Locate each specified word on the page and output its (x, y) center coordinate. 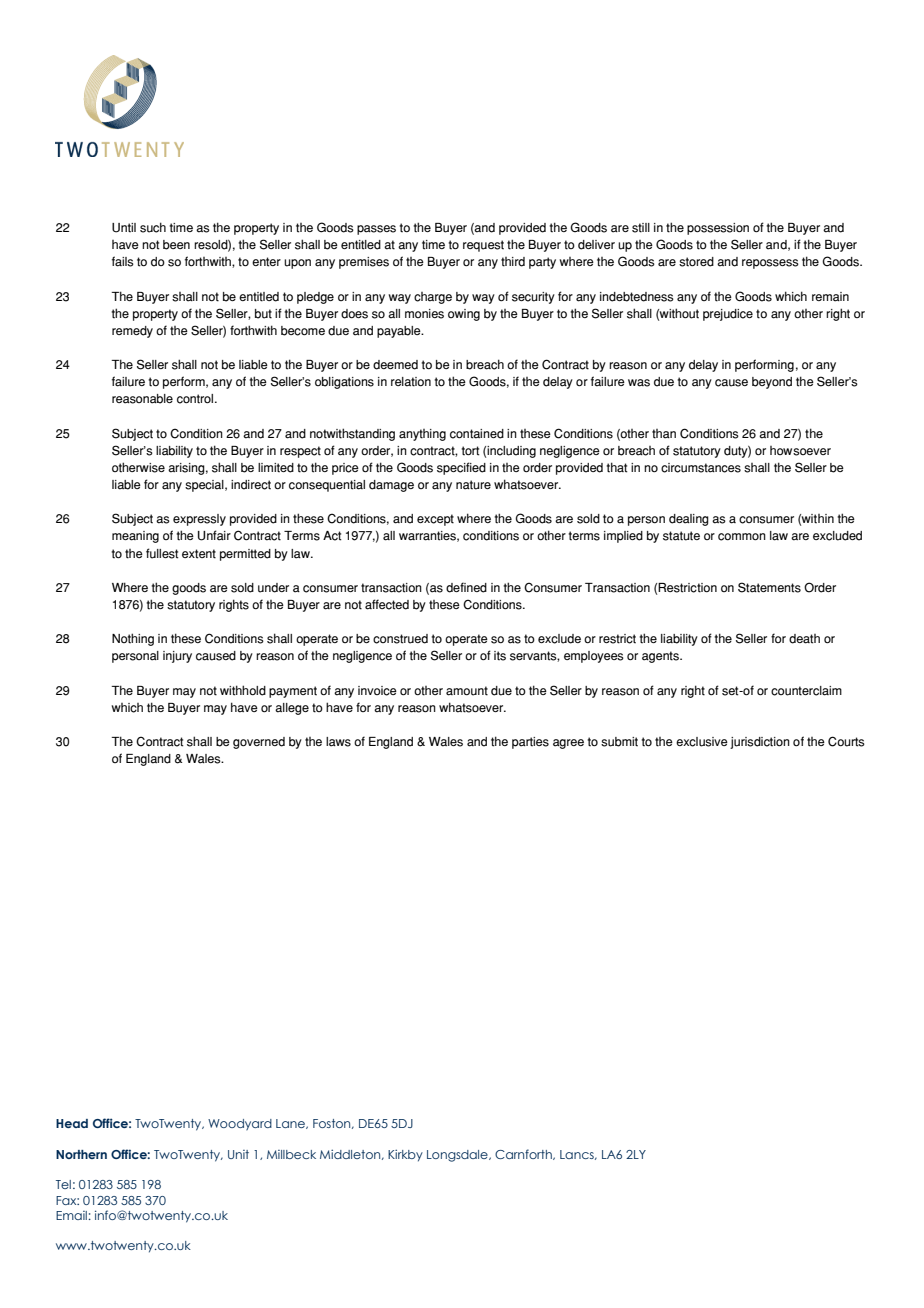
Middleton (351, 1154)
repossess (770, 264)
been (176, 245)
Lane (291, 1124)
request (483, 246)
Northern (81, 1154)
